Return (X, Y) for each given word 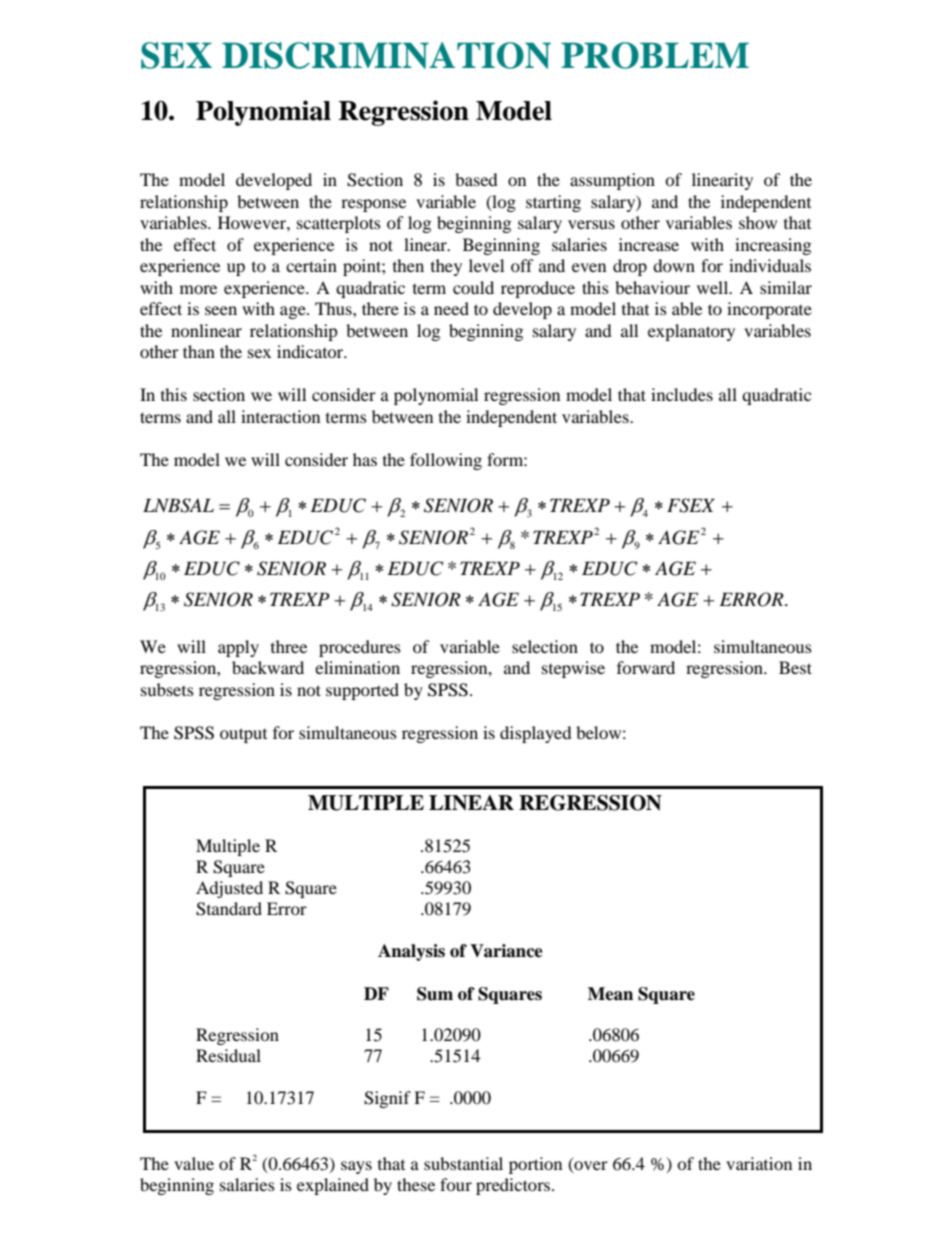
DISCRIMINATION (386, 55)
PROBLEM (655, 55)
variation (759, 1163)
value (194, 1163)
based (476, 179)
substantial (463, 1163)
